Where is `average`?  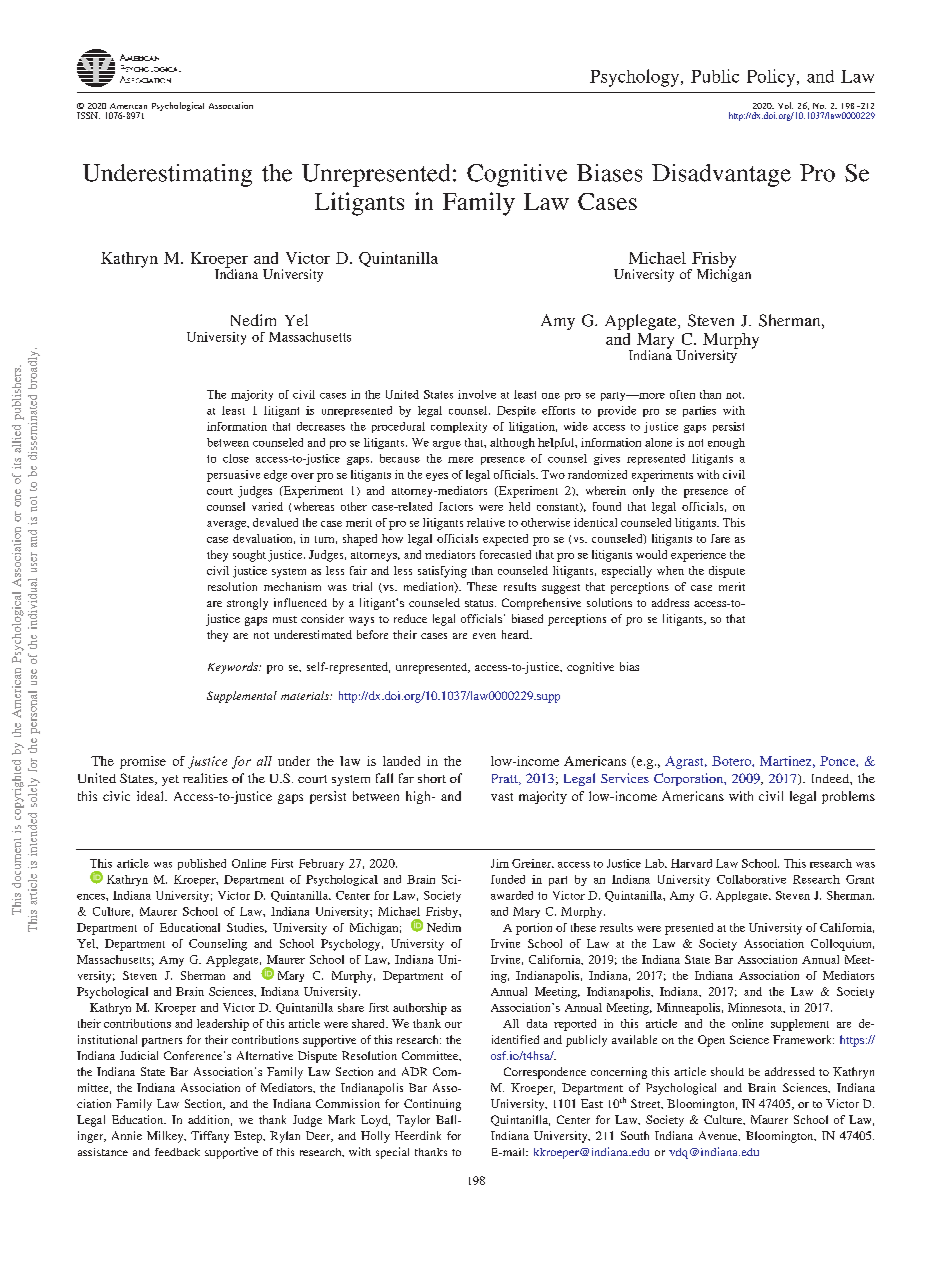 average is located at coordinates (228, 525).
